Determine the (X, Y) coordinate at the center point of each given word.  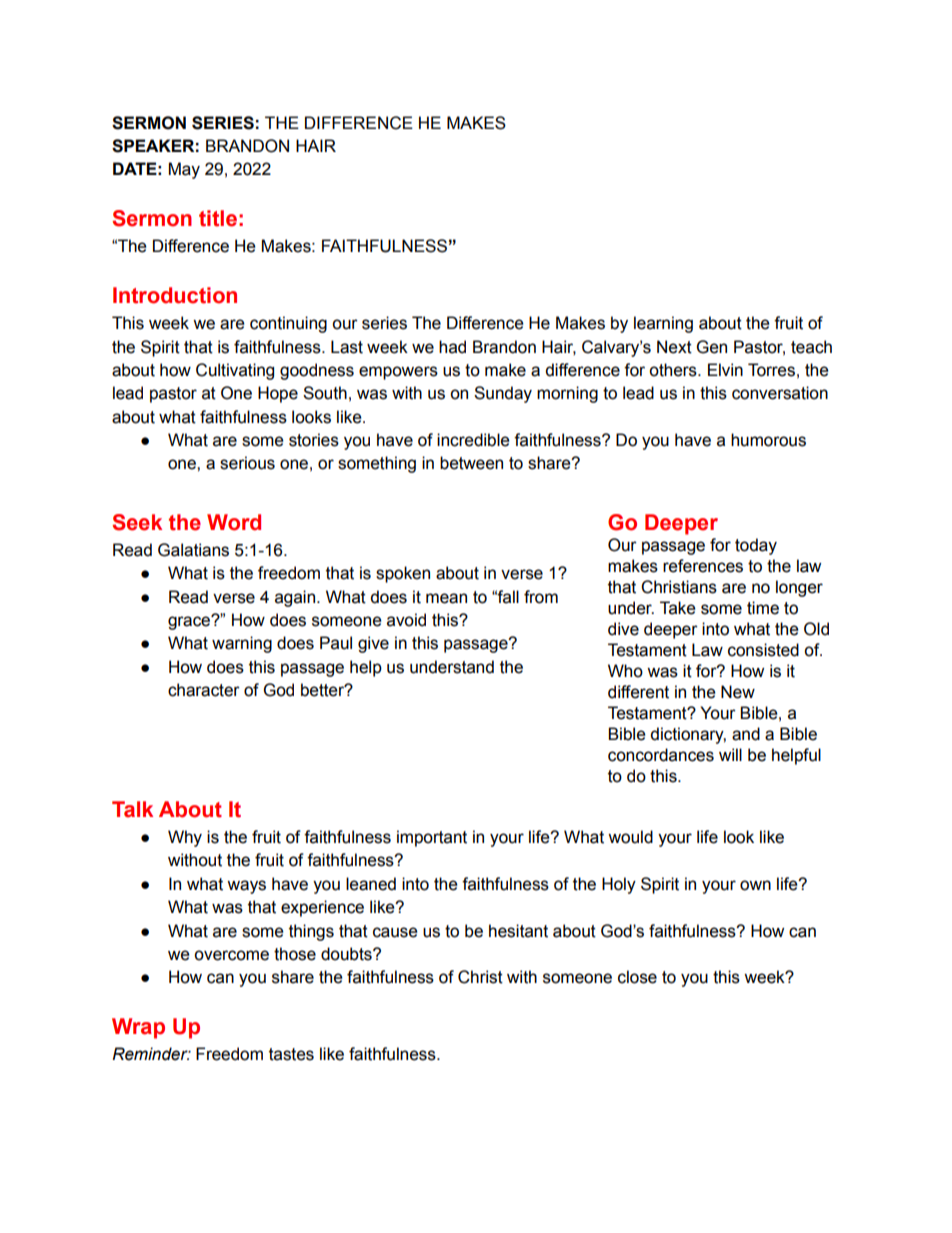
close (637, 977)
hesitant (518, 931)
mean (446, 598)
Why (185, 838)
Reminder (151, 1054)
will (730, 754)
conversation (780, 393)
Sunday (503, 394)
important (432, 838)
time (763, 608)
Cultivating (235, 371)
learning (663, 324)
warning (242, 644)
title (218, 218)
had (452, 347)
